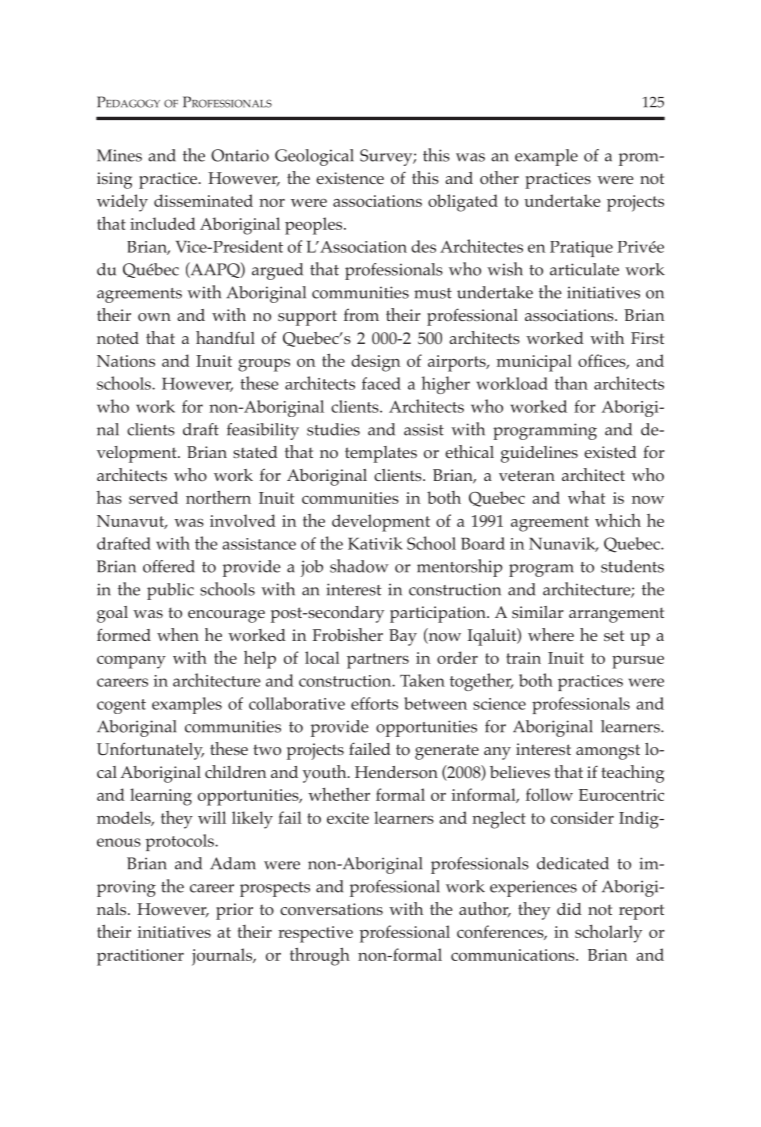 The image size is (761, 1127). I want to click on conversations, so click(331, 909).
